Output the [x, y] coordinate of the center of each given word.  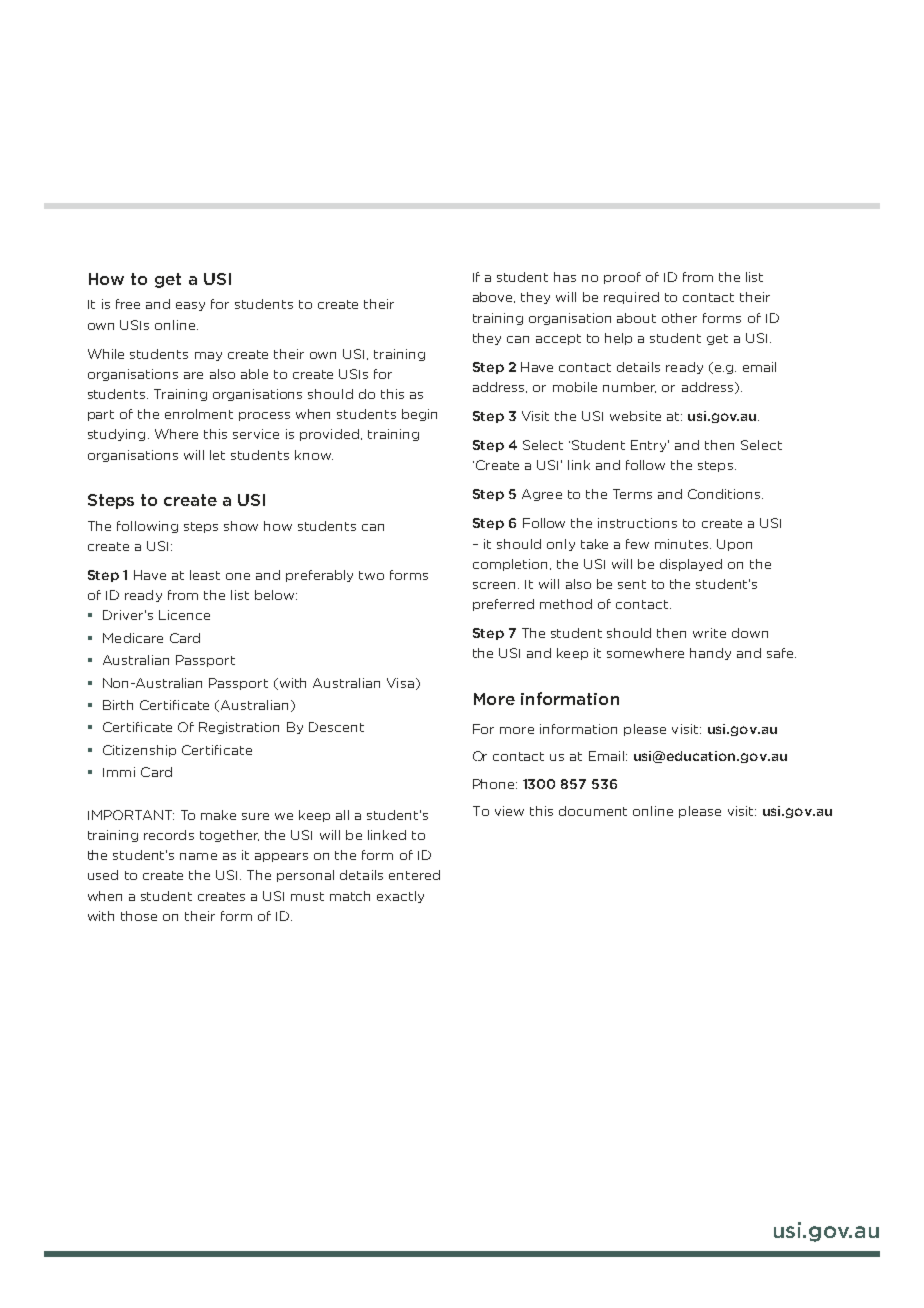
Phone [495, 784]
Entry [650, 446]
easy [190, 306]
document [593, 811]
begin [419, 415]
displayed [691, 565]
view [509, 811]
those [139, 916]
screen [494, 585]
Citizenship [139, 751]
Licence [184, 615]
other [679, 318]
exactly [400, 897]
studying [116, 435]
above [494, 297]
